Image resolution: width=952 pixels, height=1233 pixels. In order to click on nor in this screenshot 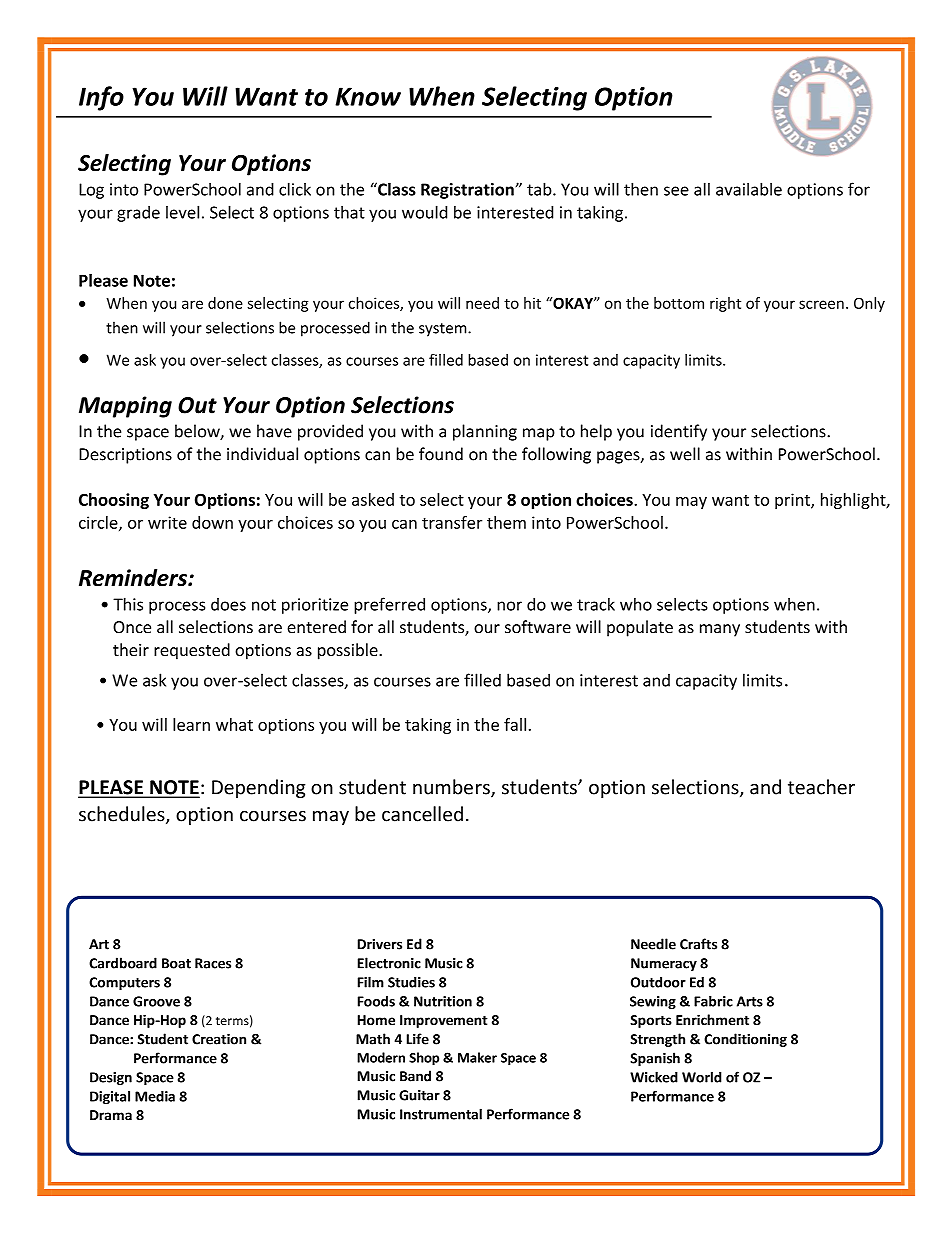, I will do `click(509, 606)`.
